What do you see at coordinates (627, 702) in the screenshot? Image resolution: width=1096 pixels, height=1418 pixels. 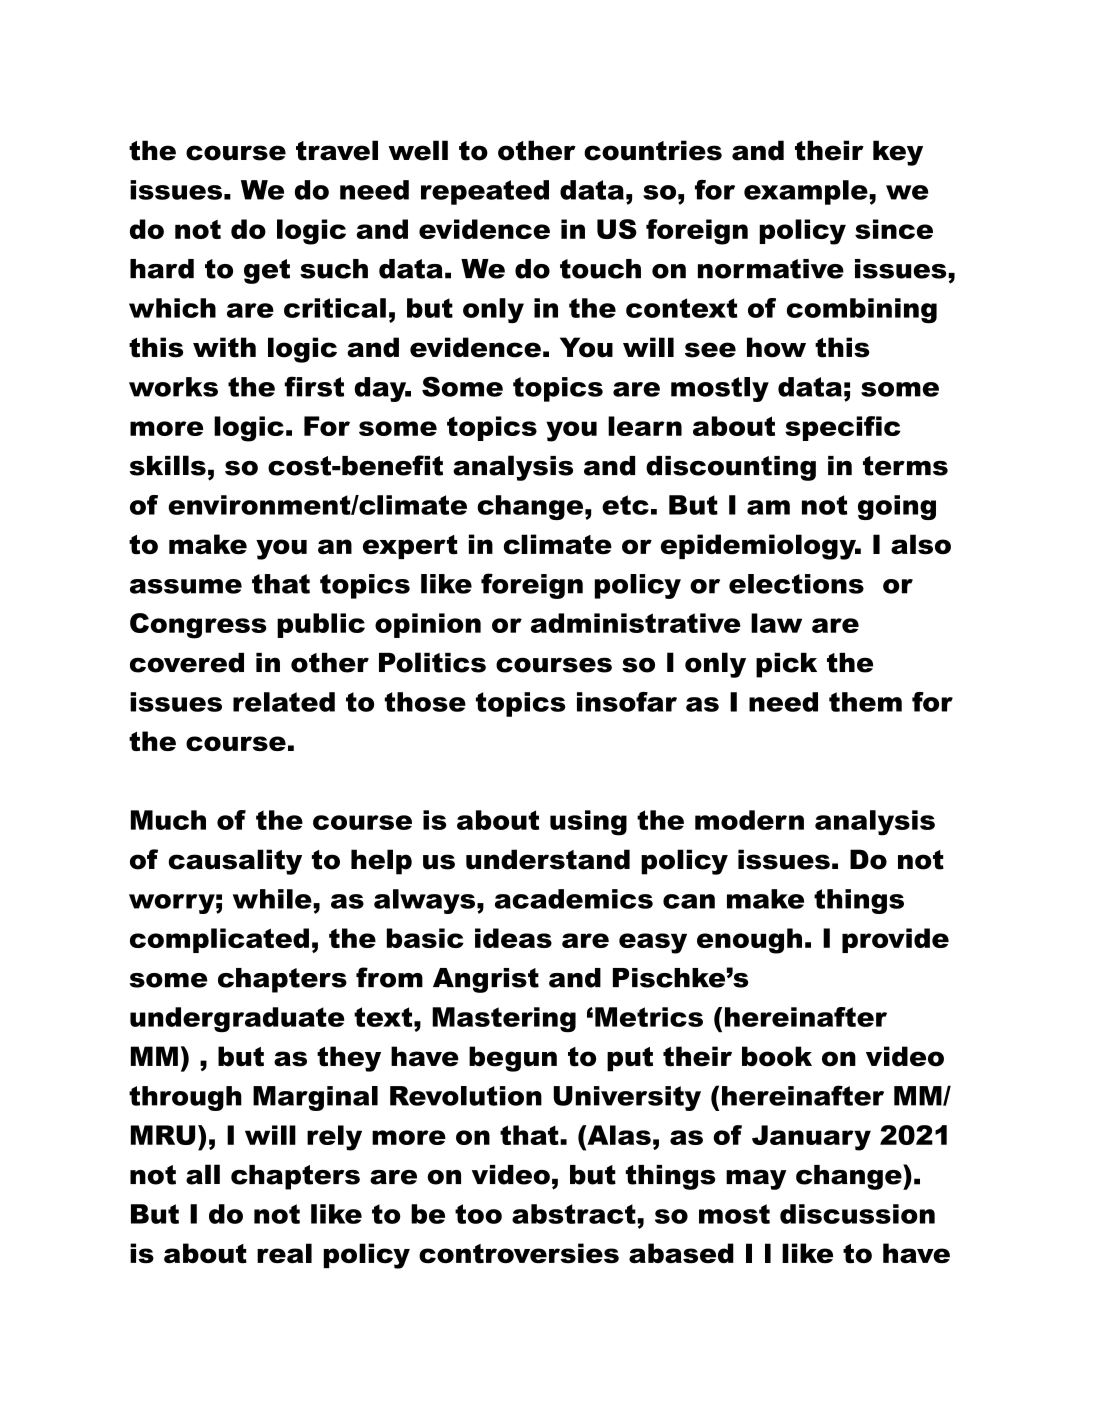 I see `insofar` at bounding box center [627, 702].
